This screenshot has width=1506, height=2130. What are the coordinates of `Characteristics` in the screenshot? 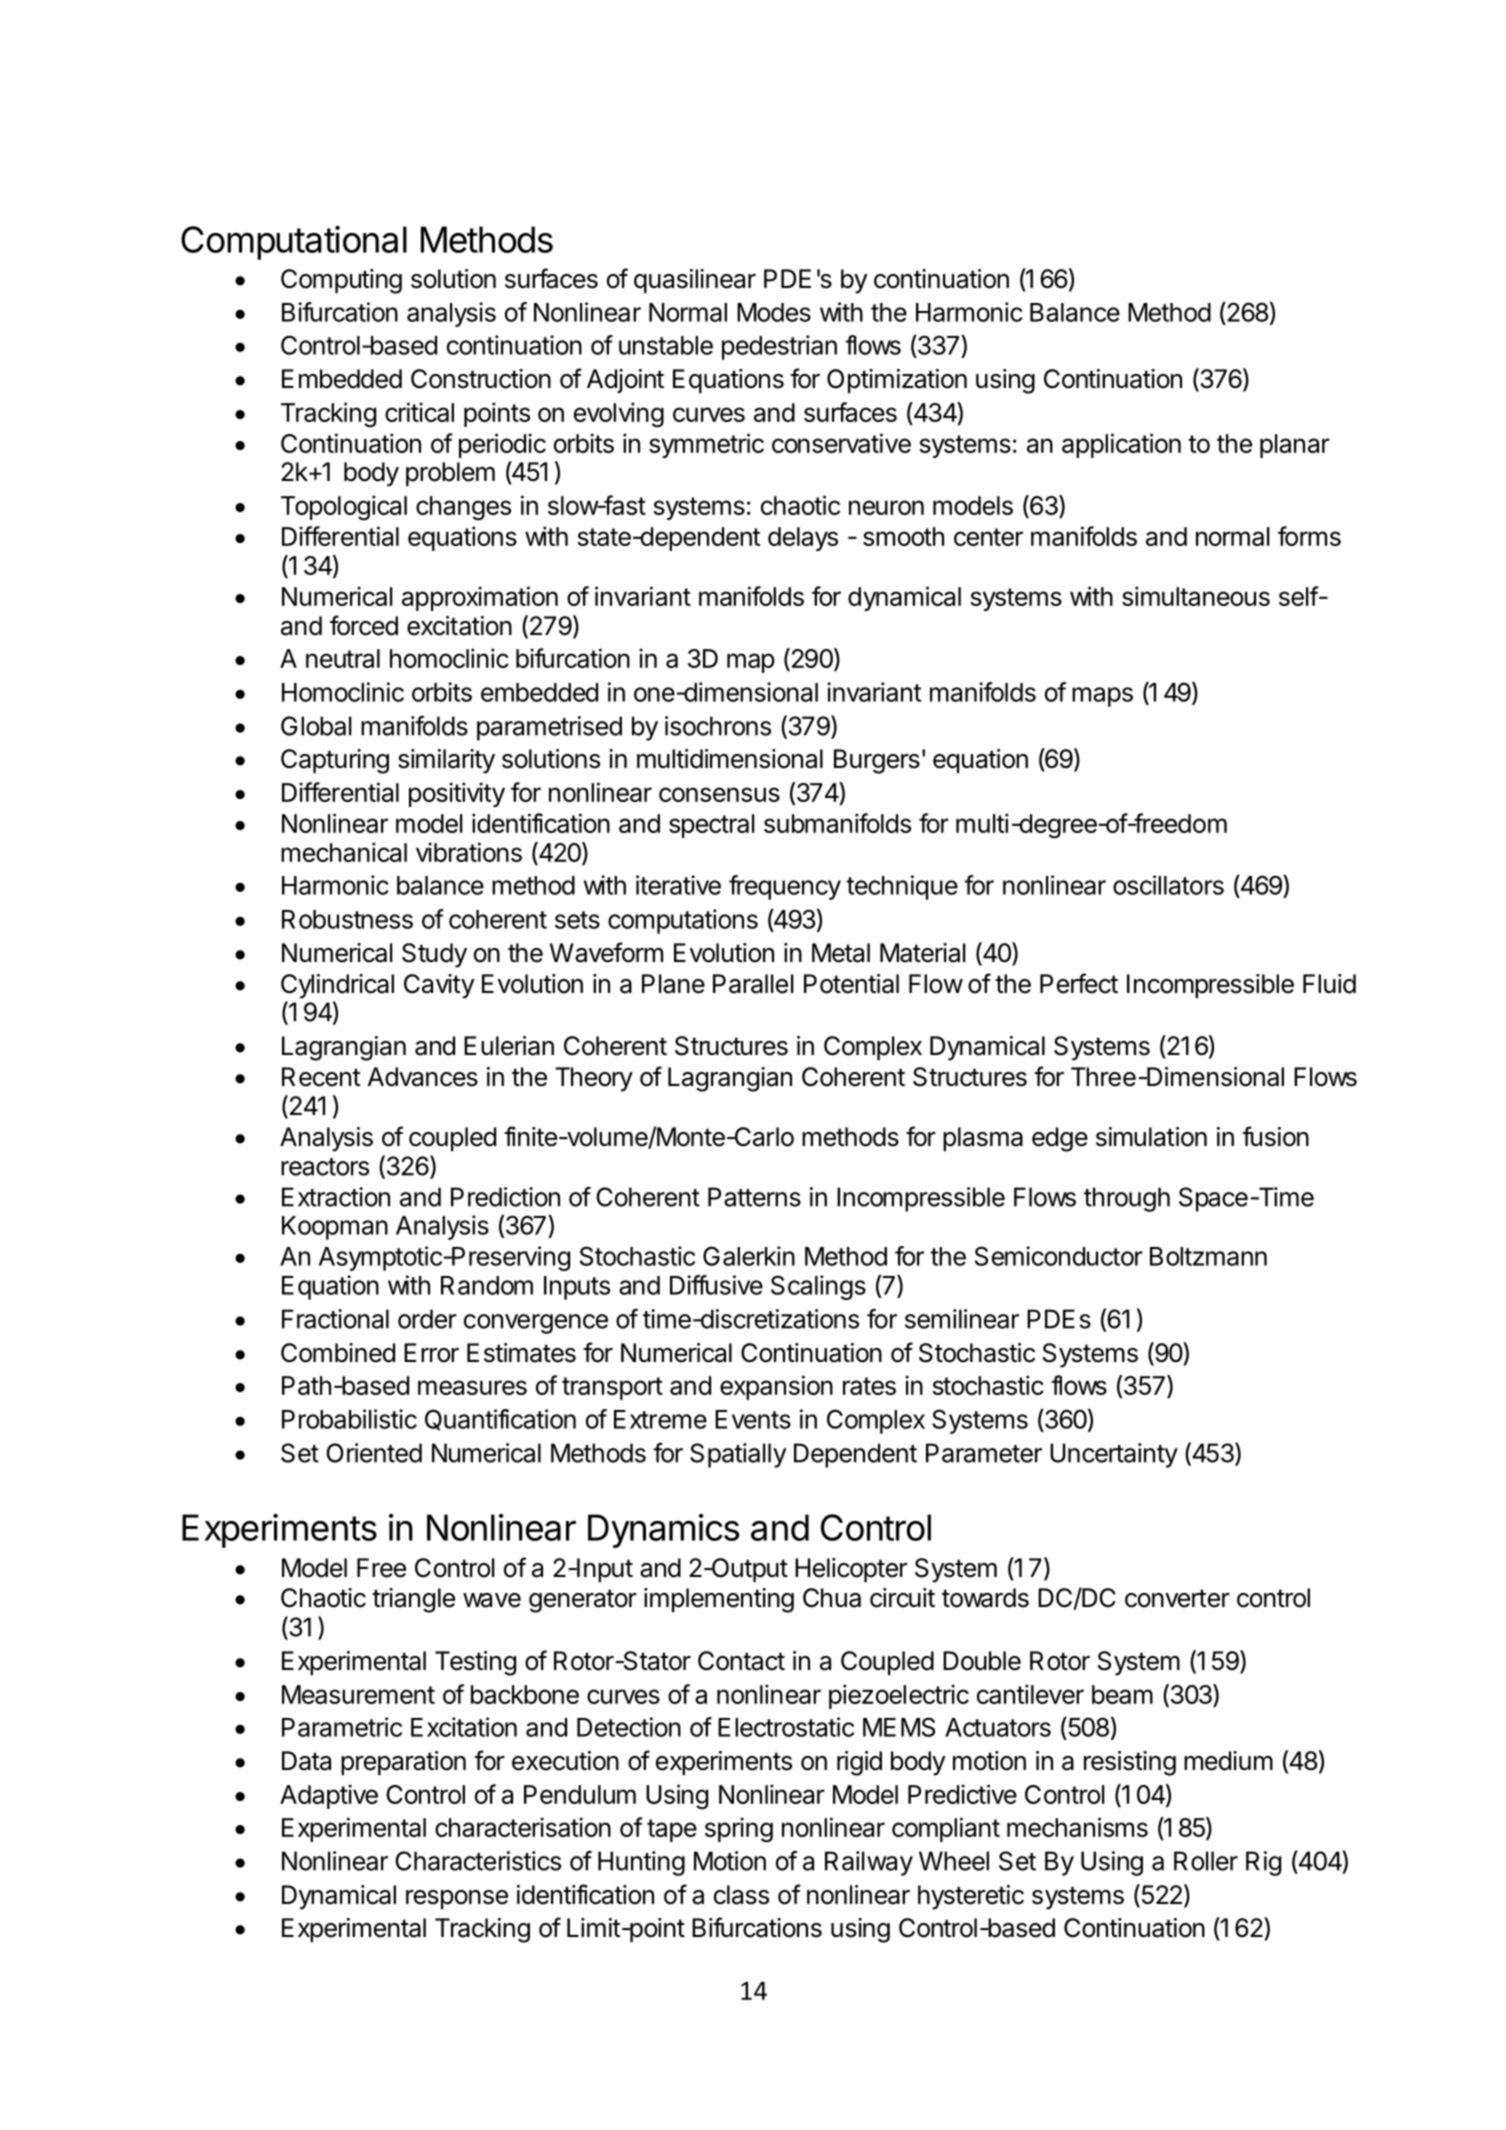 It's located at (478, 1861).
